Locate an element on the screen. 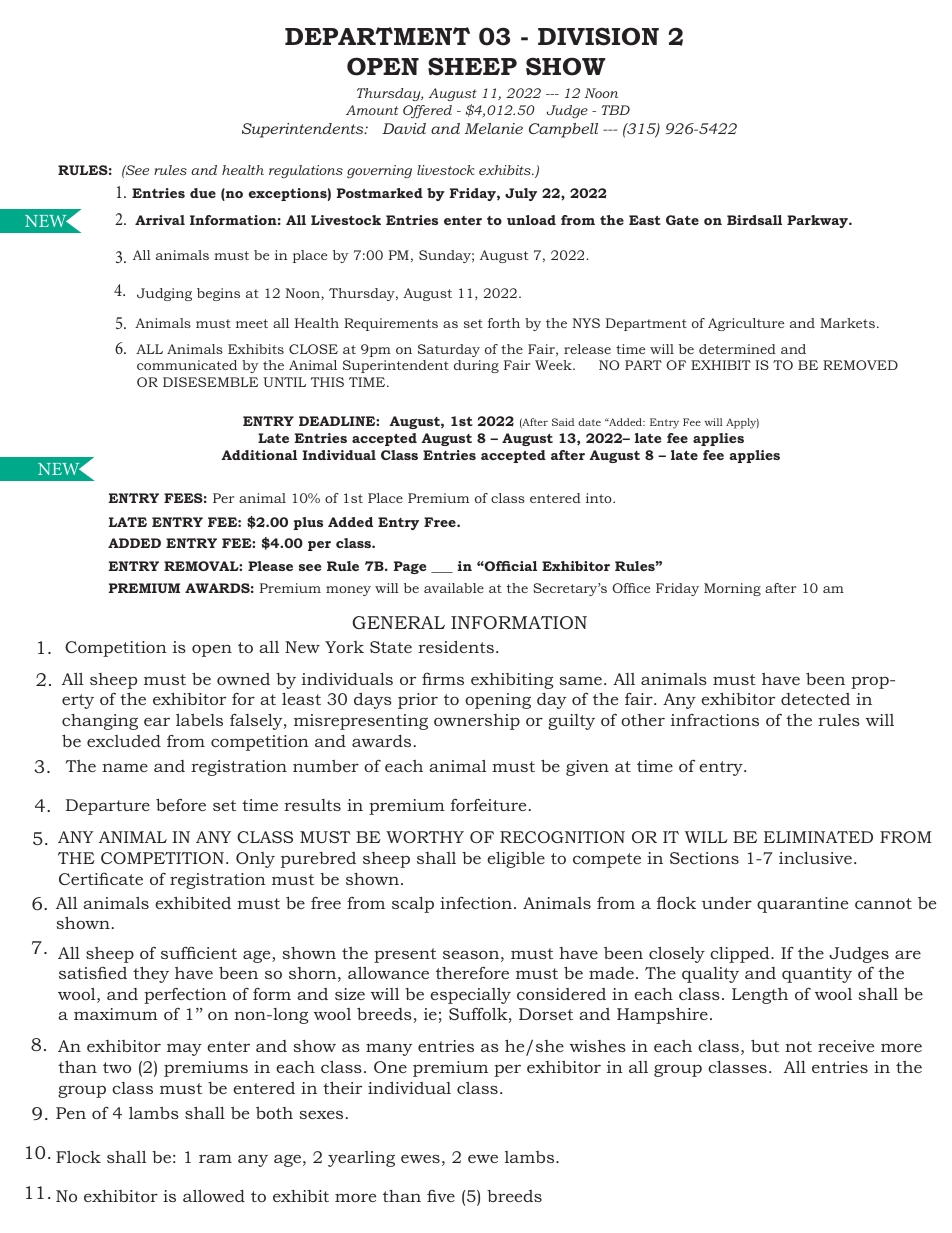  available is located at coordinates (454, 588).
